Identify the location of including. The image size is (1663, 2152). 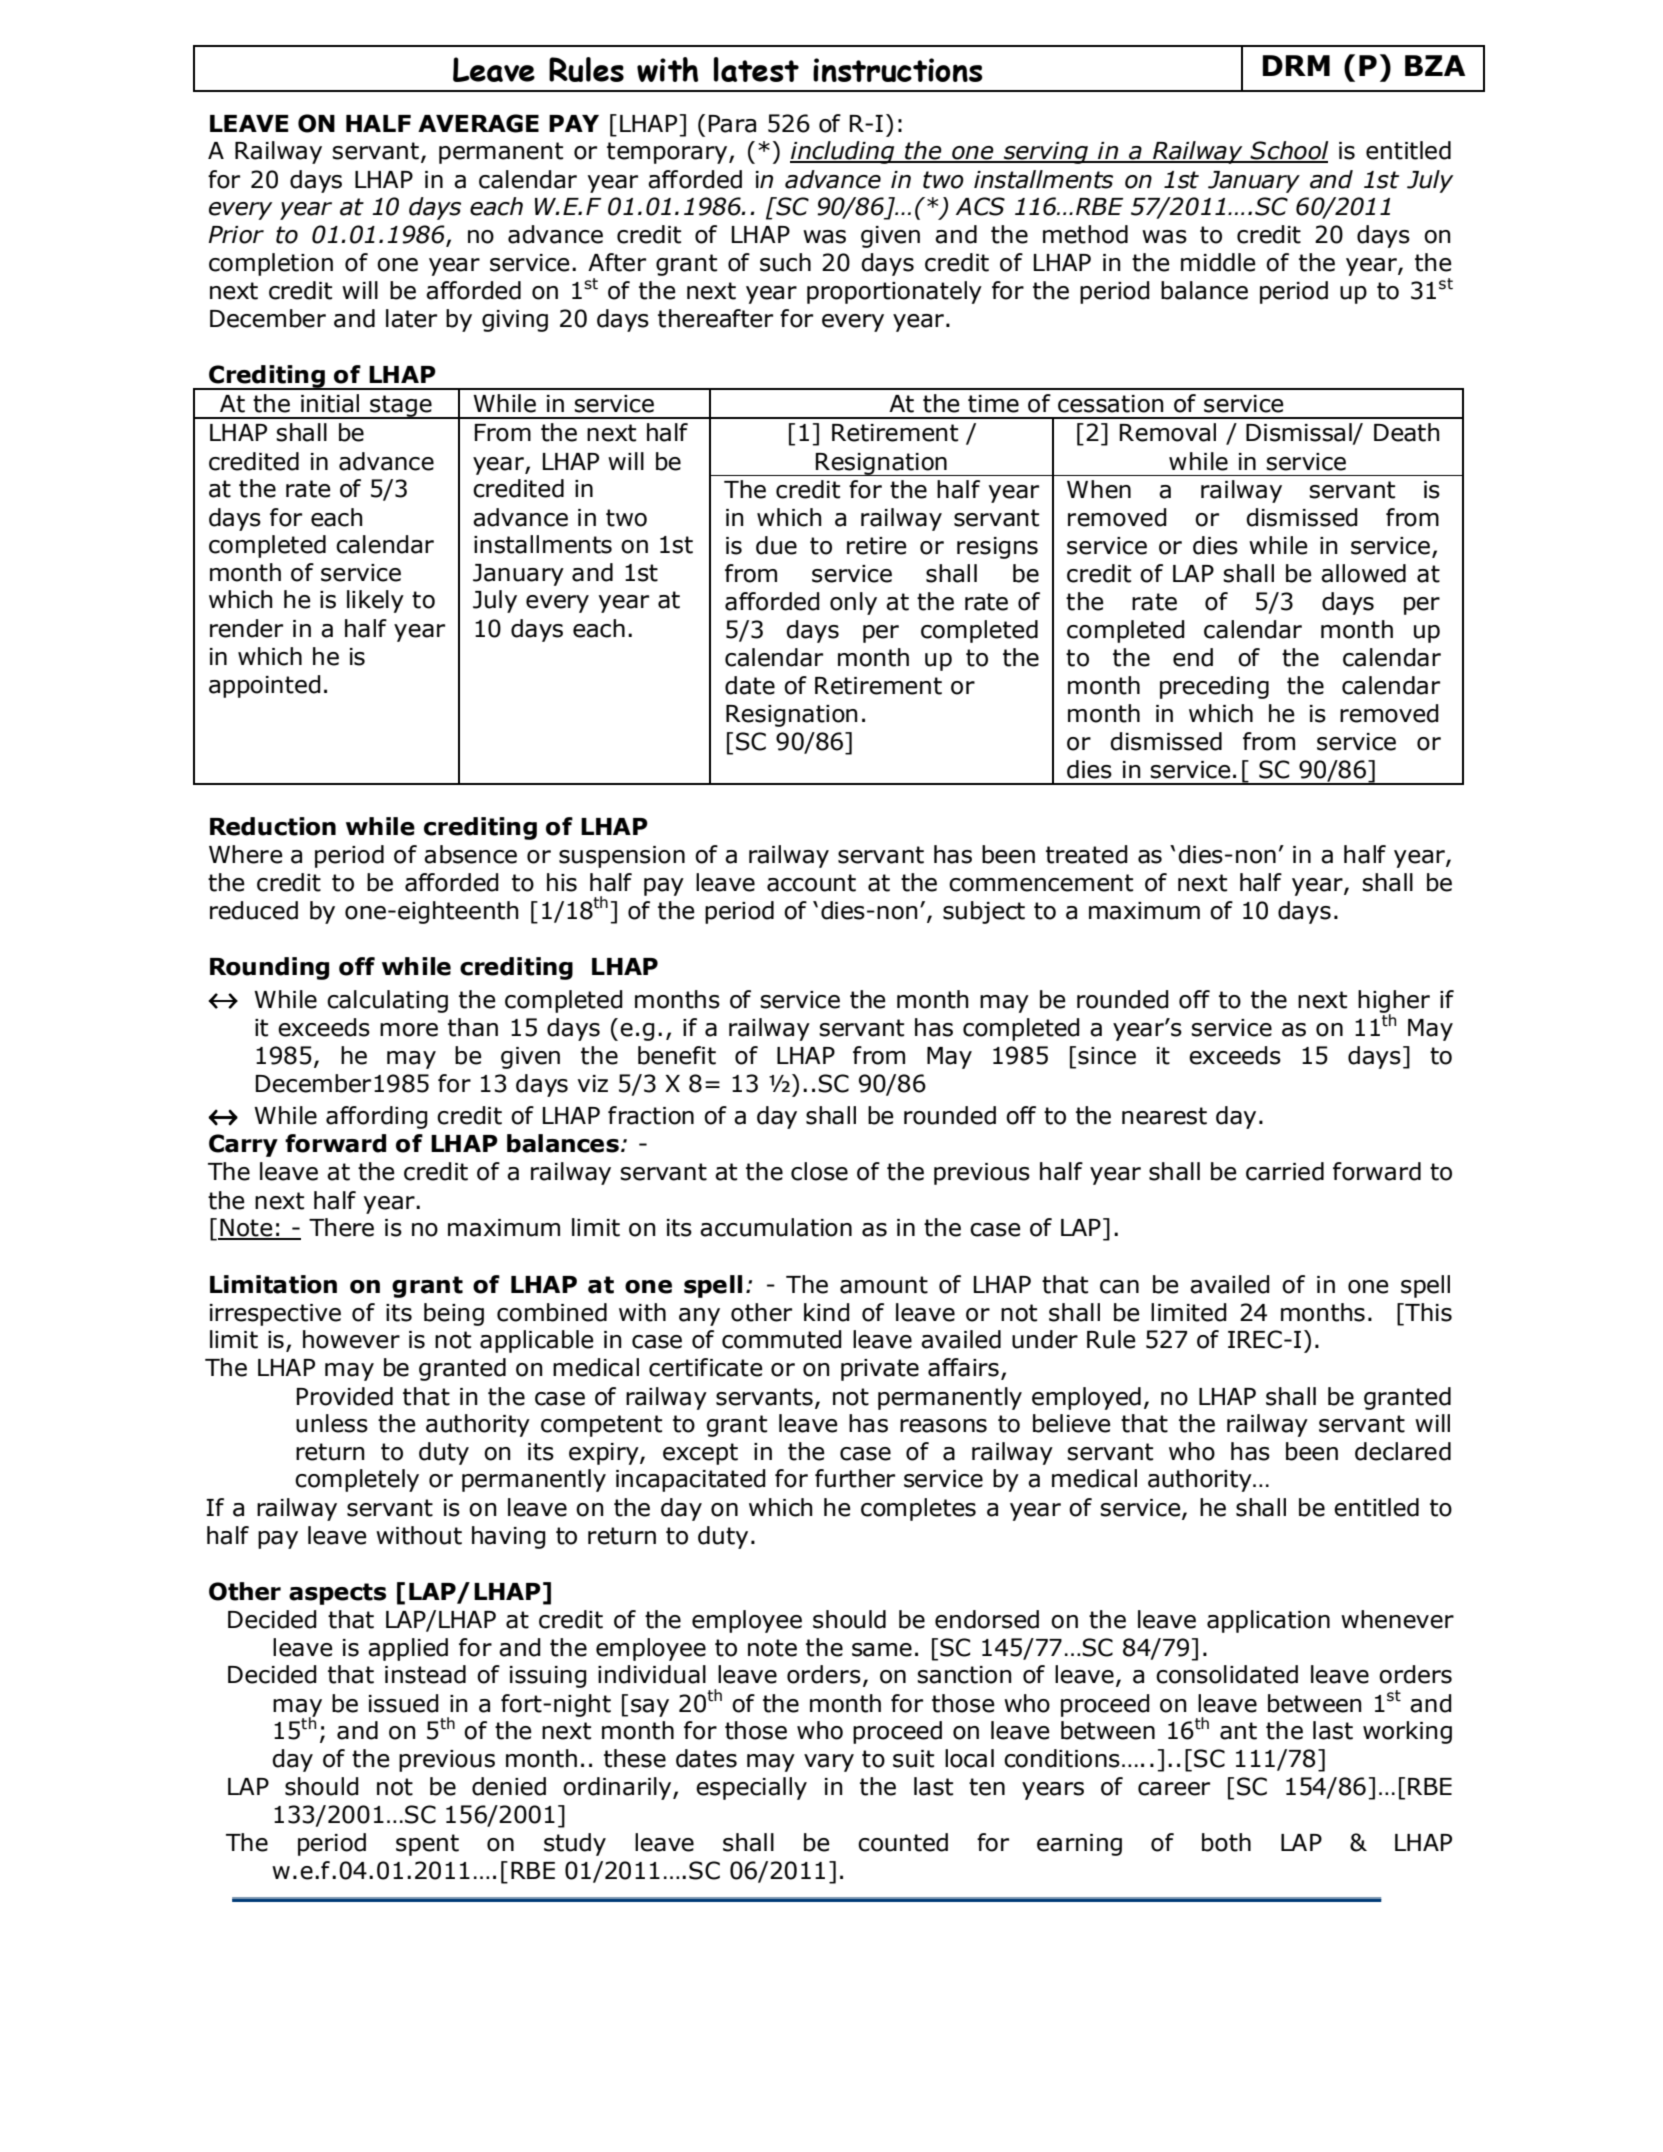
(843, 152).
